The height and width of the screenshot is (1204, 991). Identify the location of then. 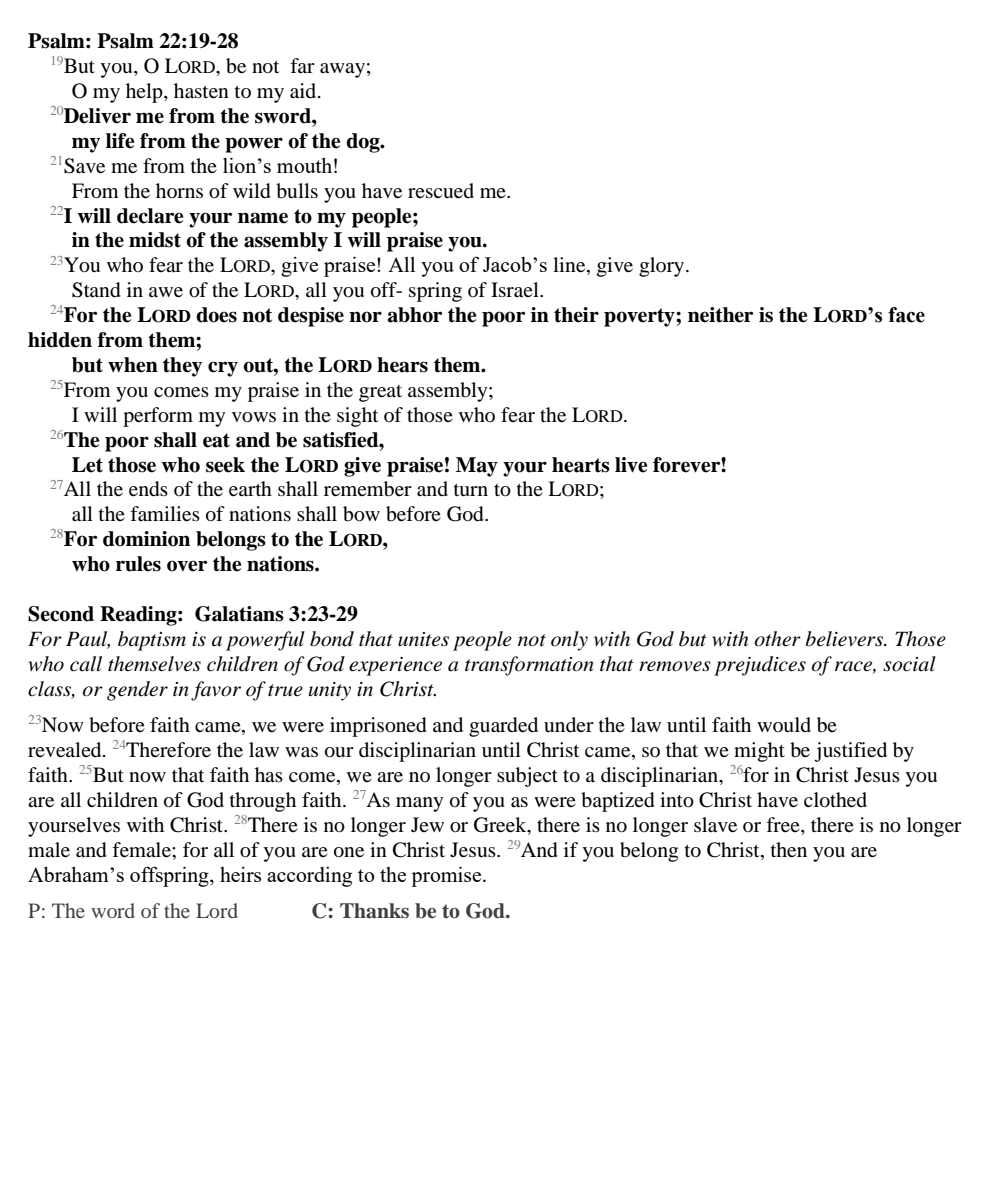
(789, 850).
